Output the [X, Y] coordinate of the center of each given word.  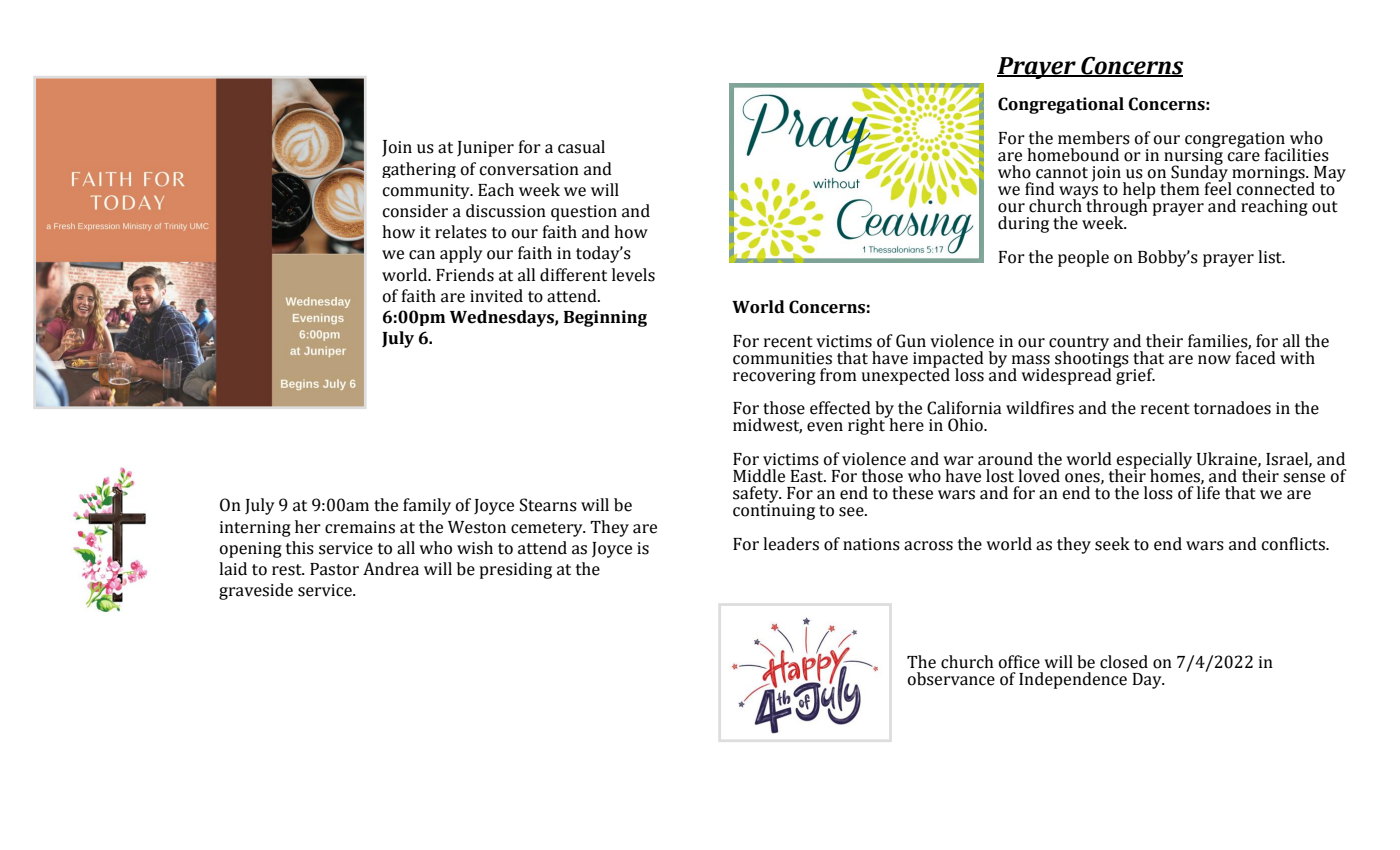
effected [840, 408]
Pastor [334, 569]
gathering [419, 170]
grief [1134, 375]
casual [581, 147]
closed [1124, 662]
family [427, 506]
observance [951, 679]
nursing [1193, 157]
